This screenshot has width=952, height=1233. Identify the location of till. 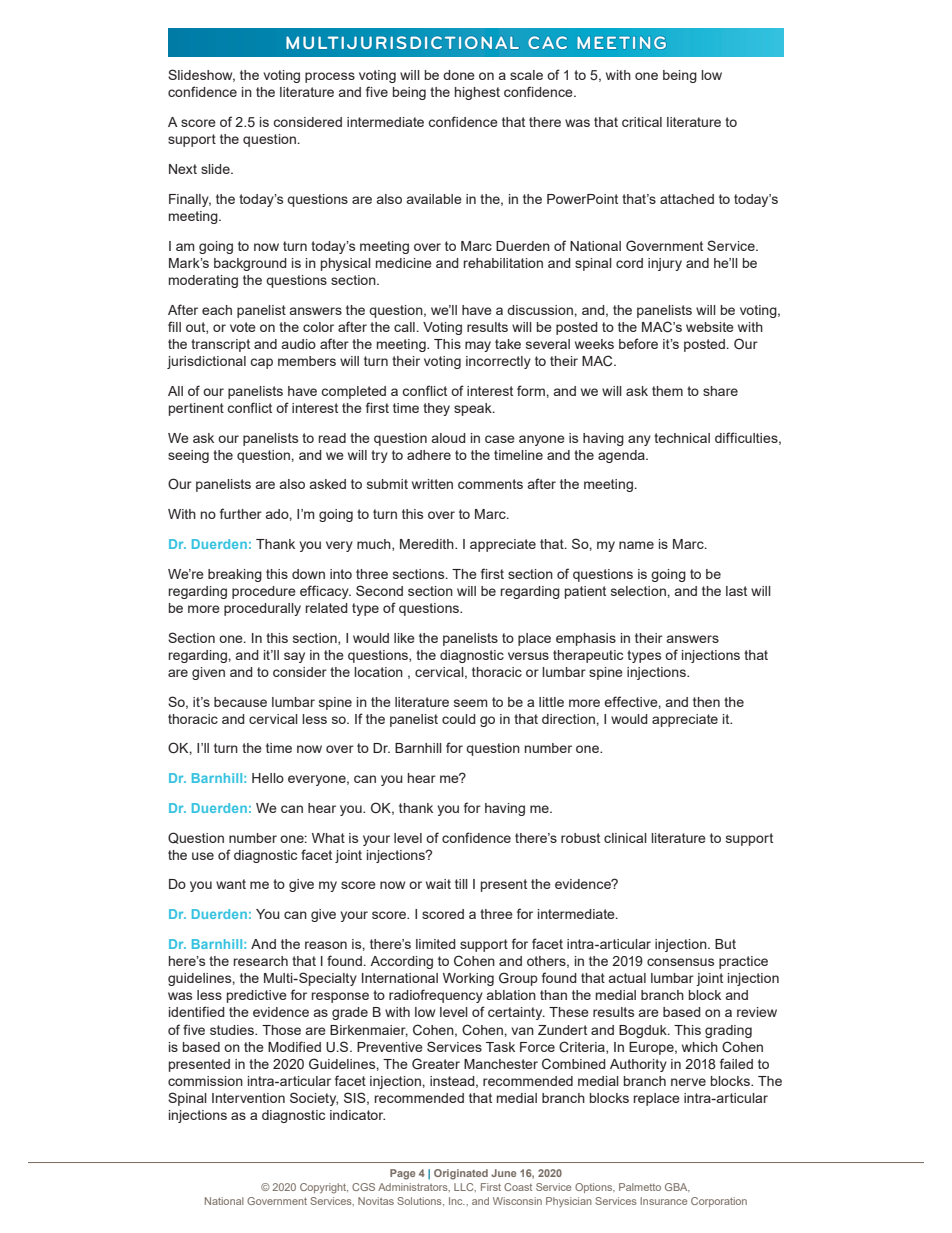
(461, 884).
